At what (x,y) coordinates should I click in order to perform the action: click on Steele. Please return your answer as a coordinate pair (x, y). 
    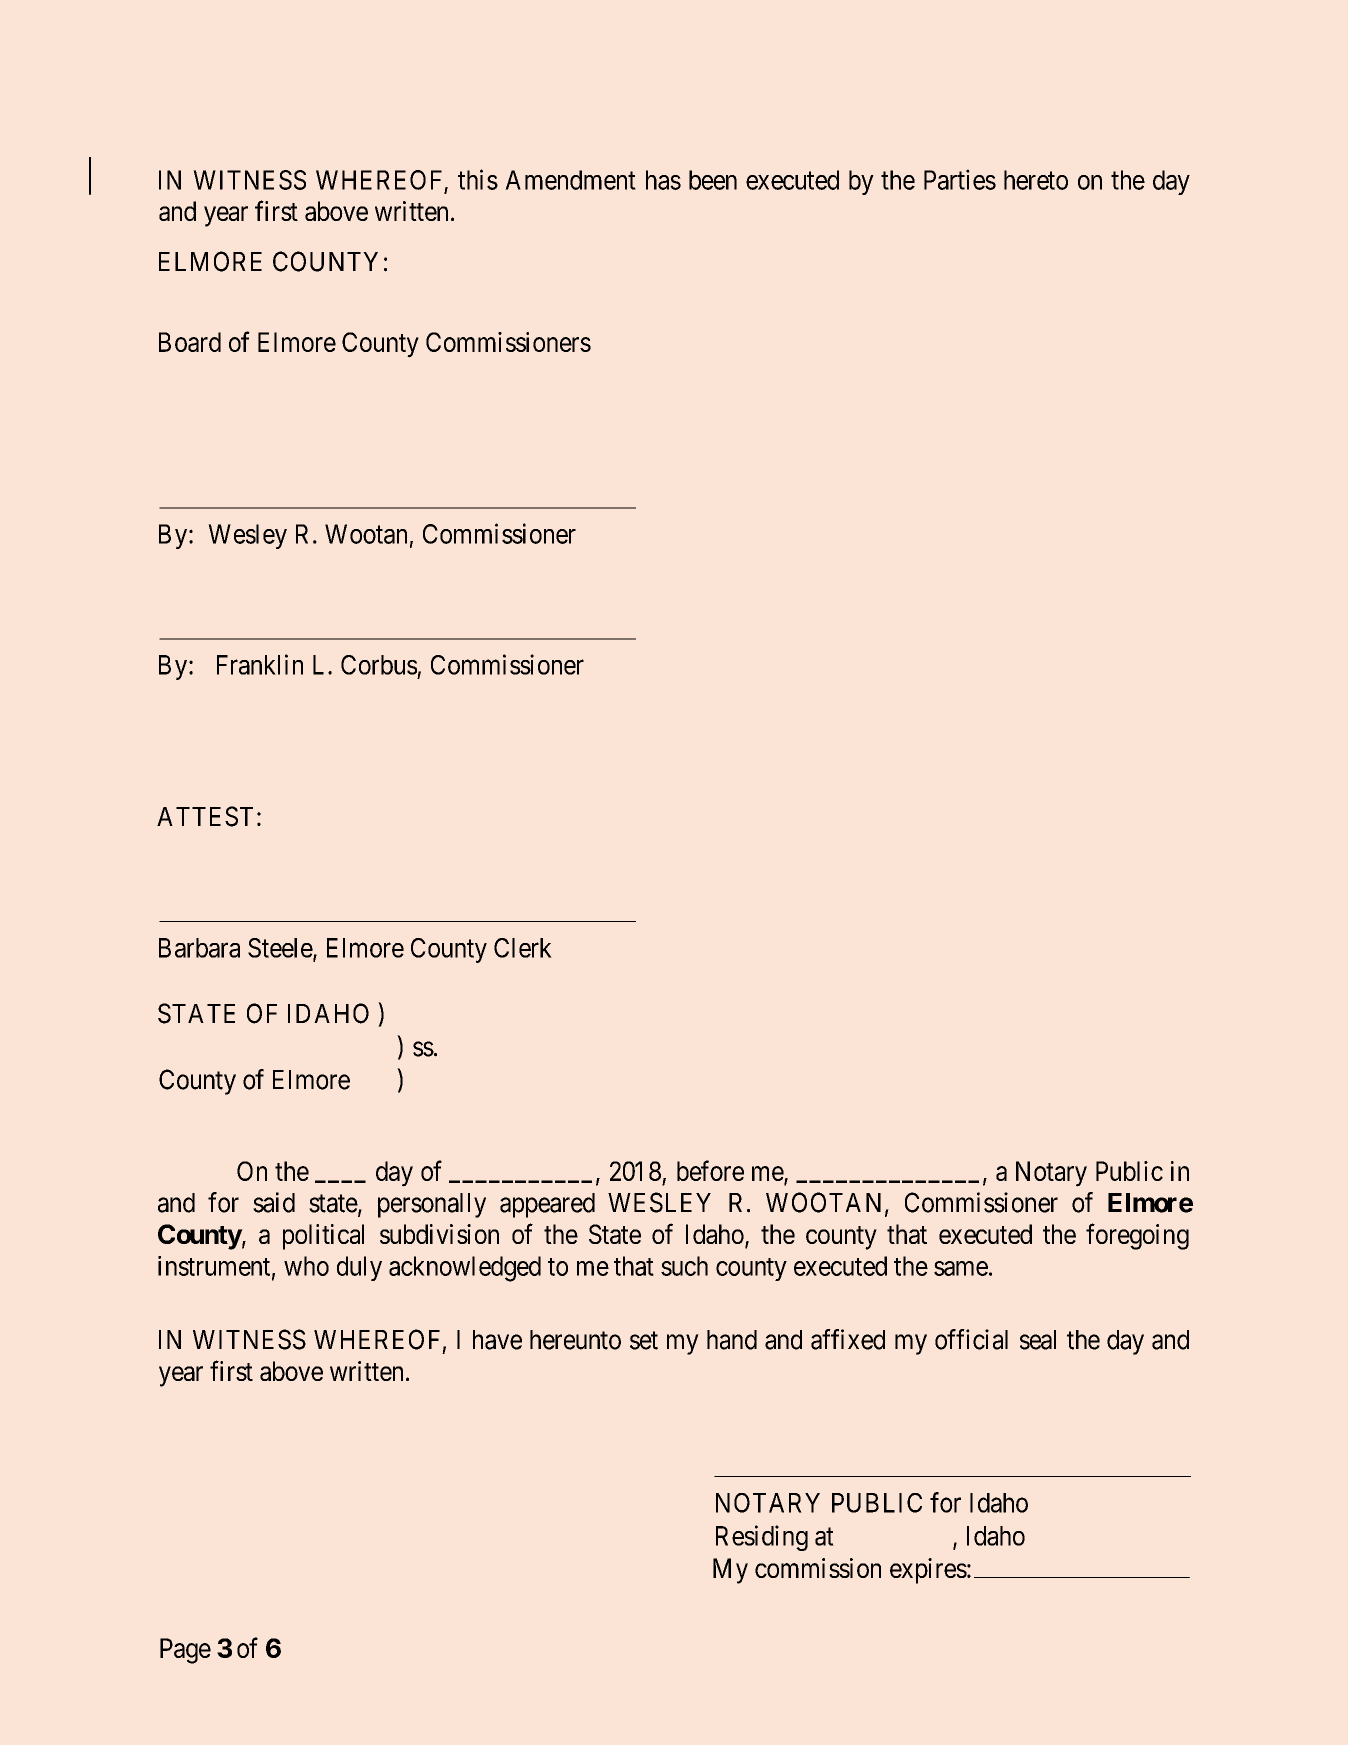
    Looking at the image, I should click on (281, 949).
